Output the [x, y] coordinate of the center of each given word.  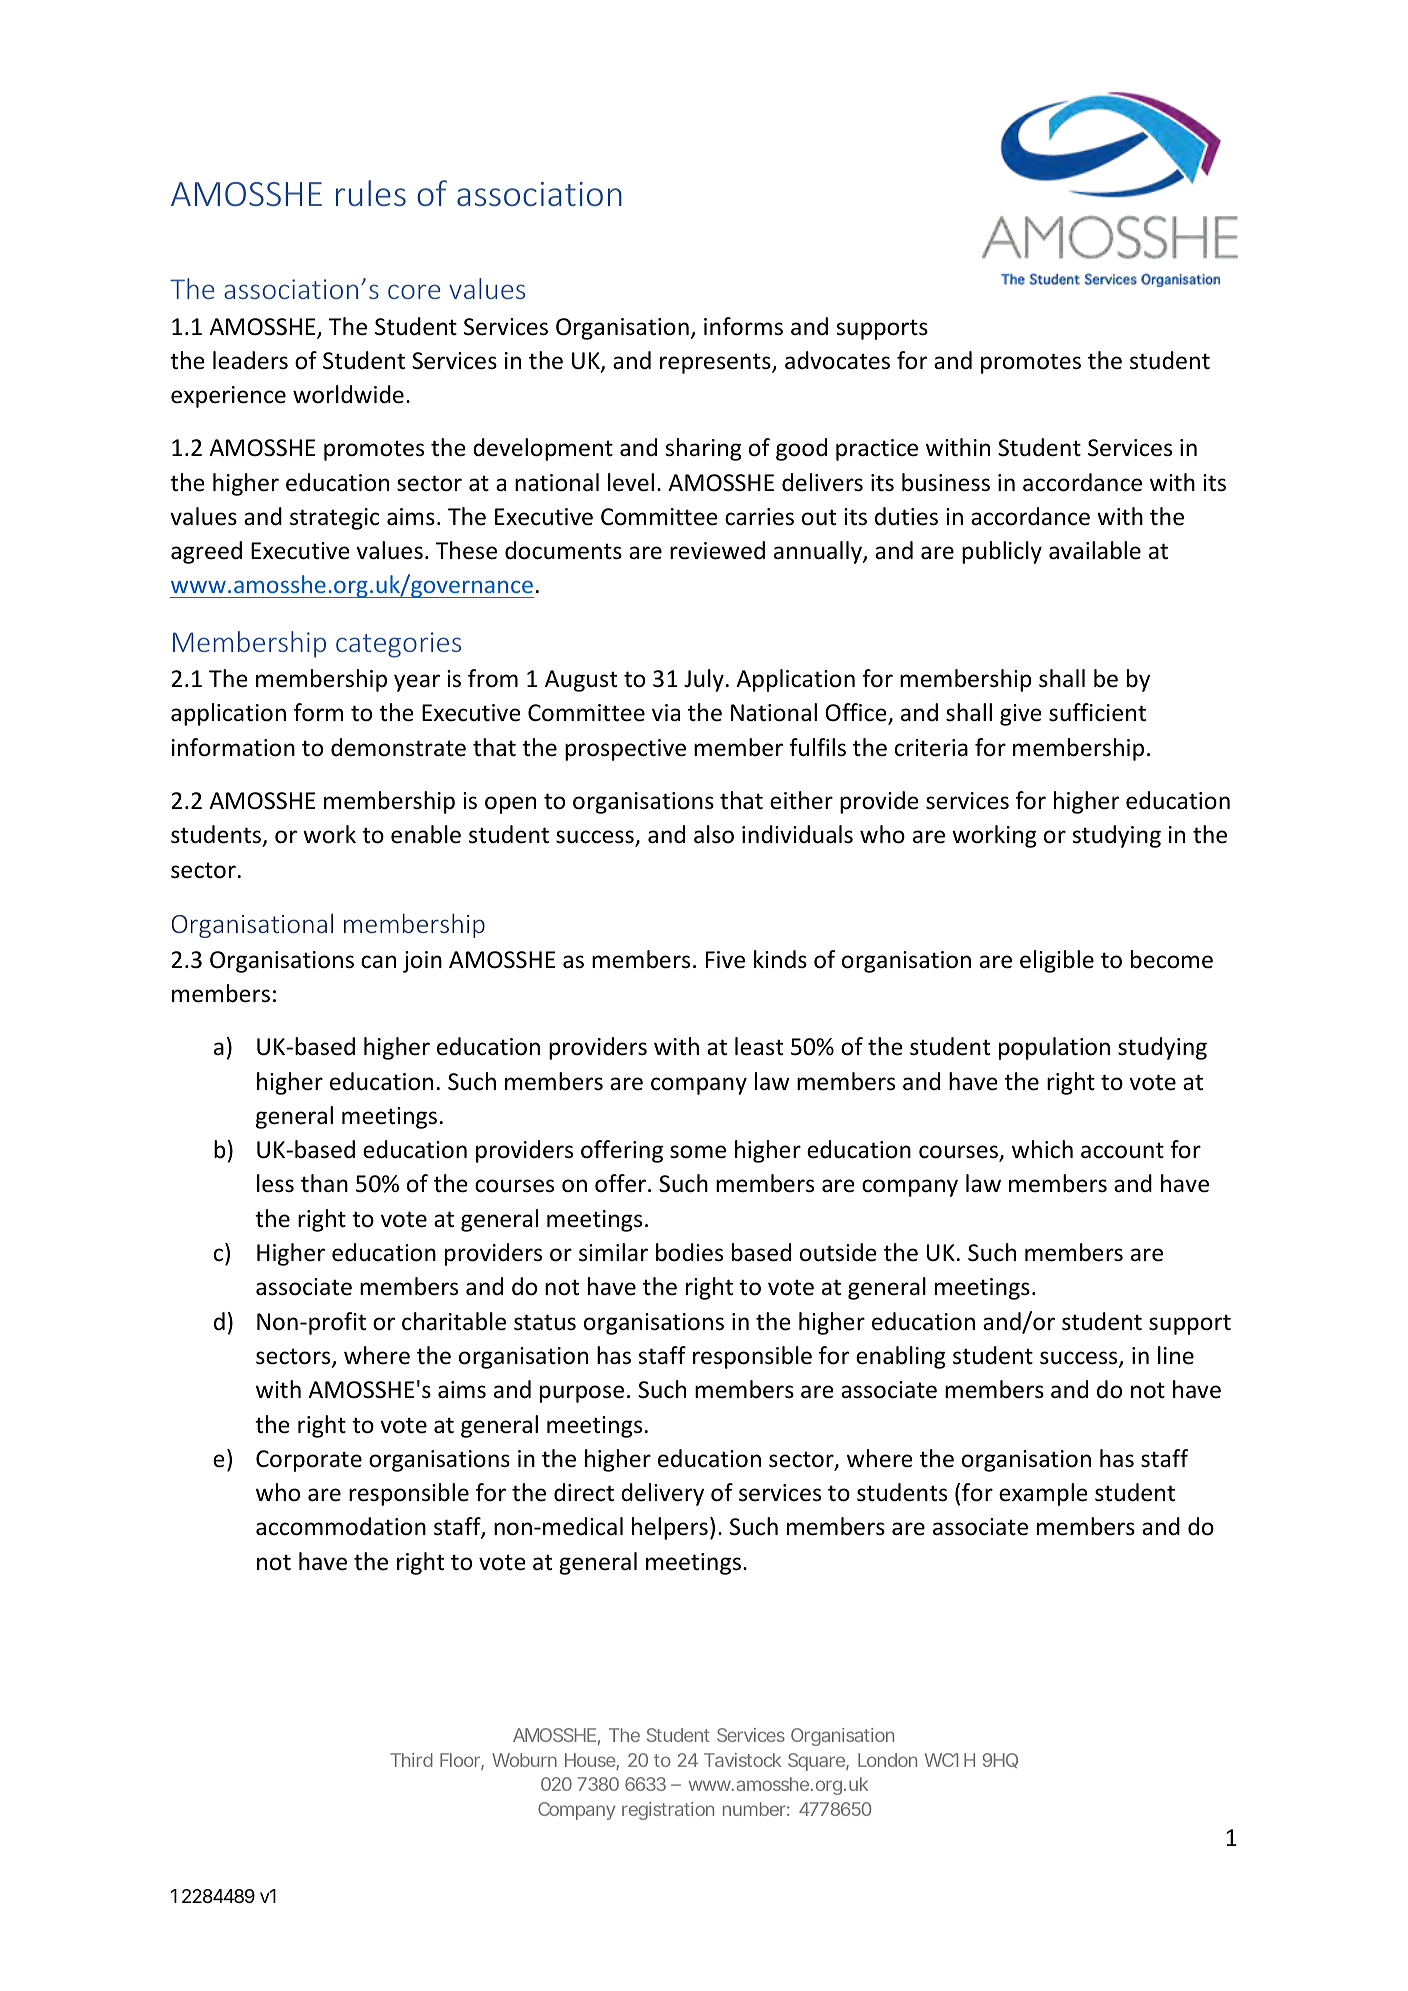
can [378, 962]
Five [725, 960]
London [887, 1760]
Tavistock [742, 1760]
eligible [1057, 961]
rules [371, 193]
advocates [837, 360]
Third [411, 1760]
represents [716, 363]
